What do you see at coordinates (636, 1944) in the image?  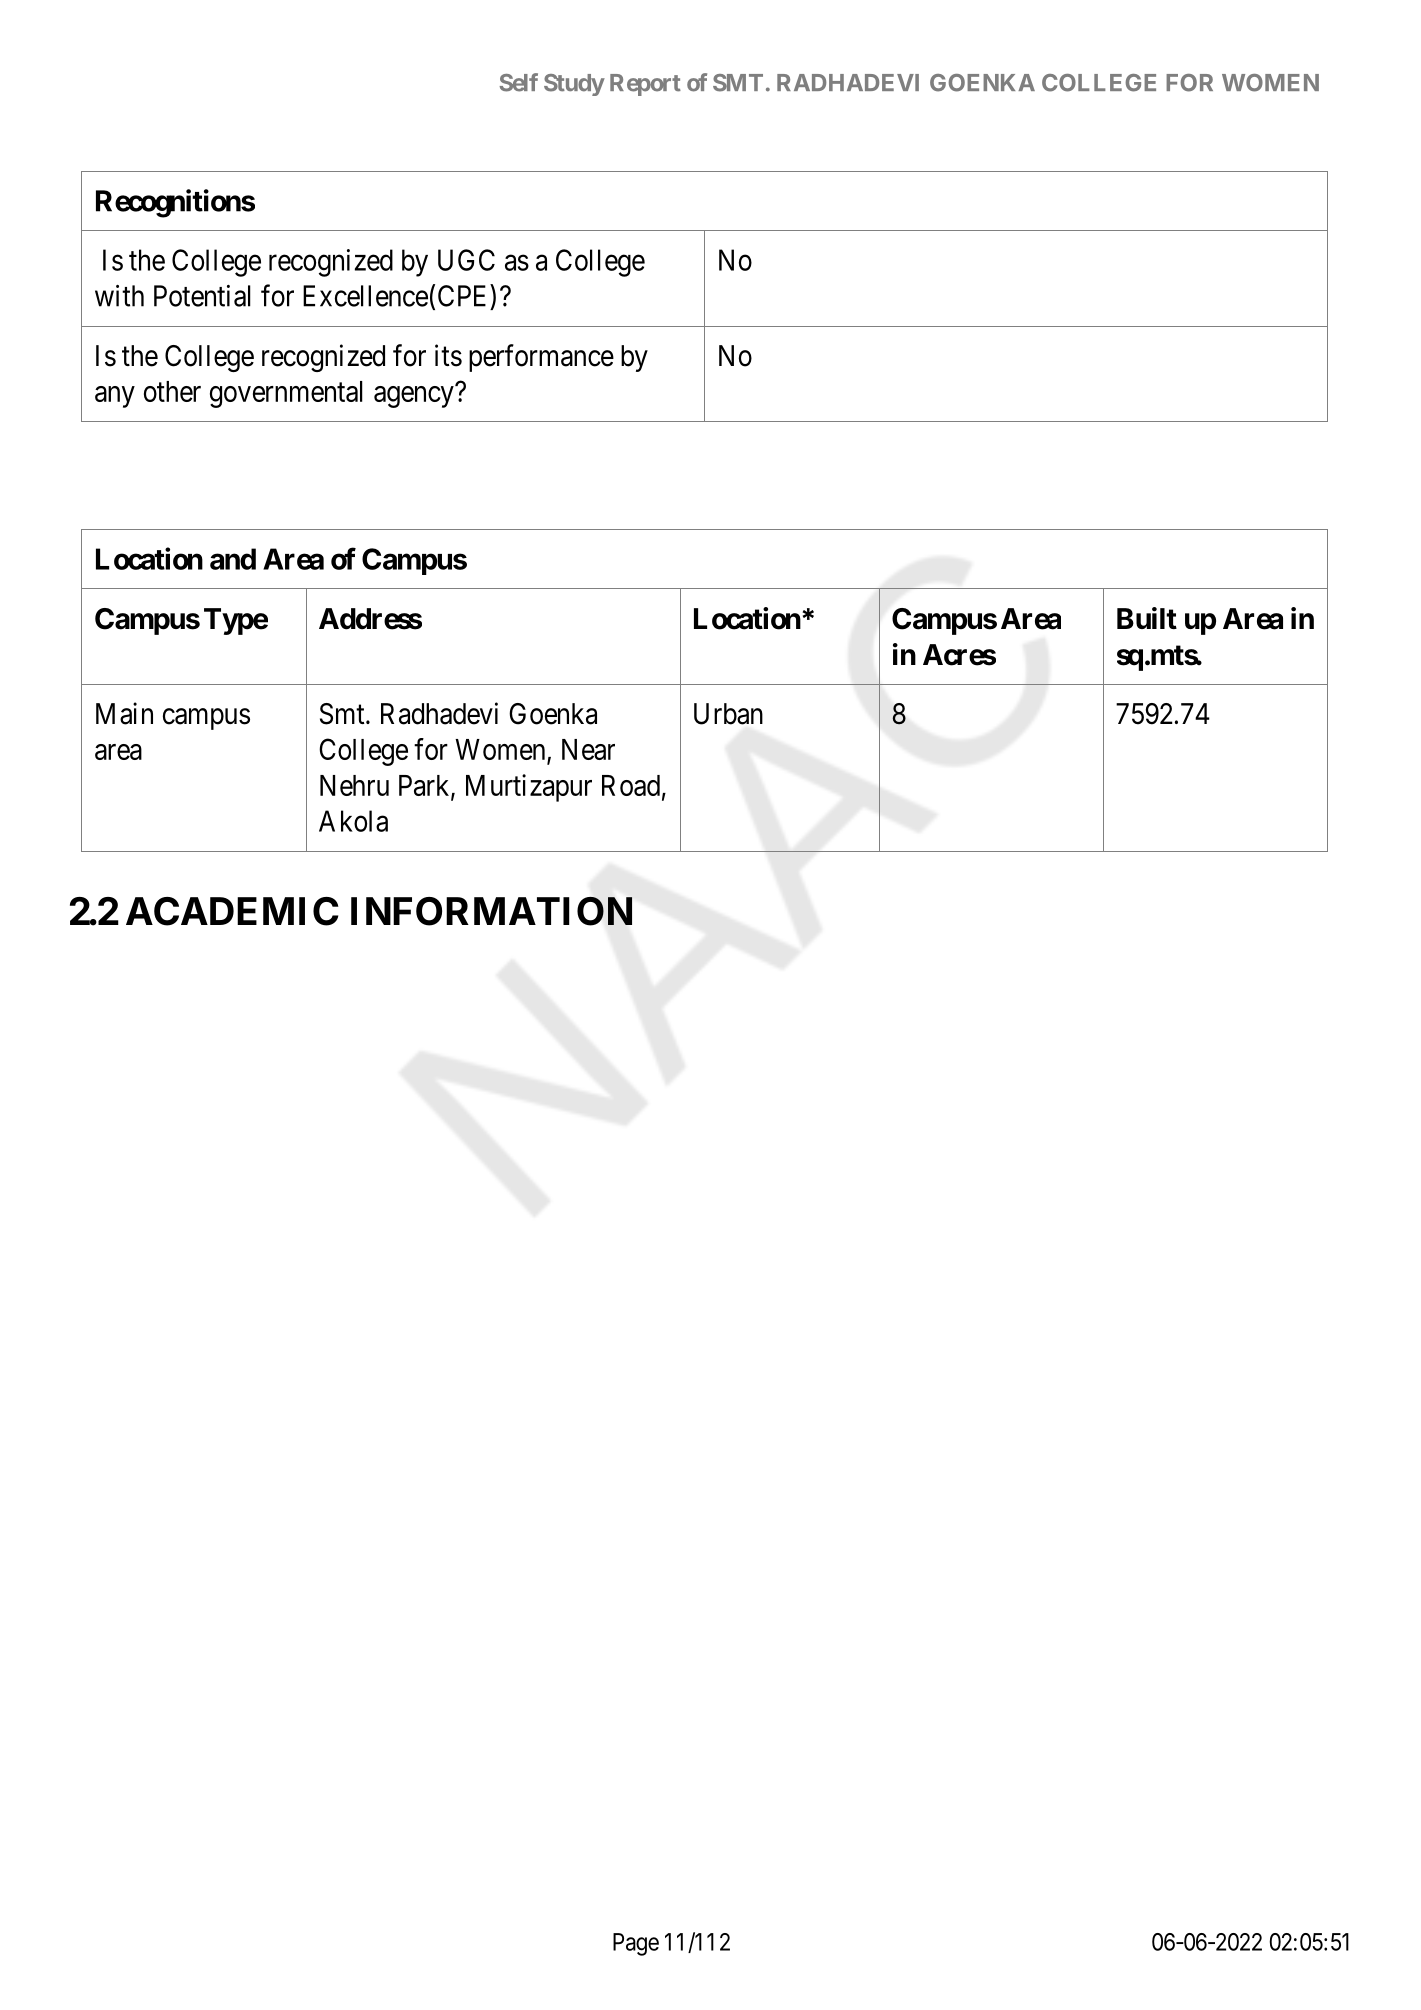 I see `Page` at bounding box center [636, 1944].
